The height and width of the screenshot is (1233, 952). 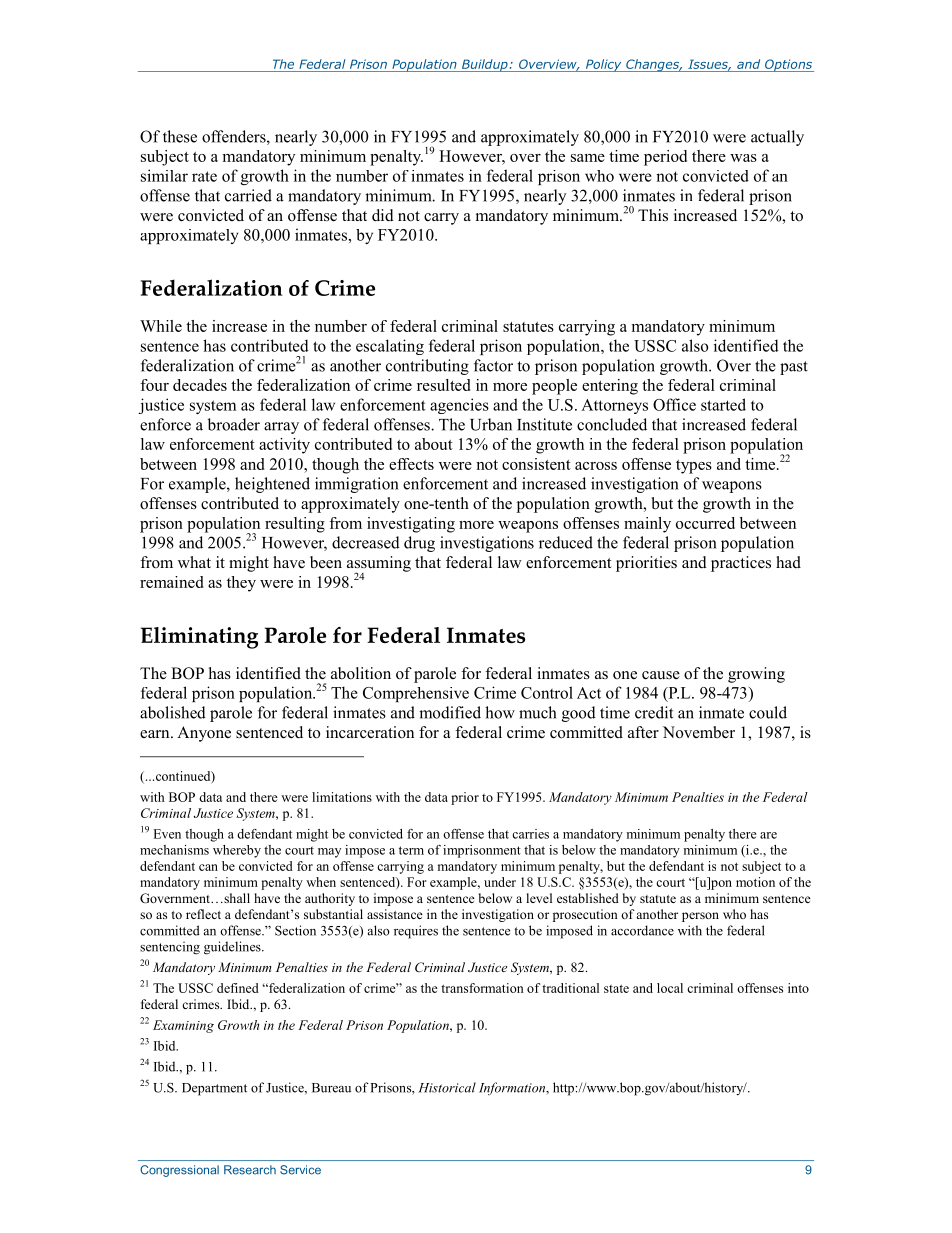 What do you see at coordinates (777, 138) in the screenshot?
I see `actually` at bounding box center [777, 138].
